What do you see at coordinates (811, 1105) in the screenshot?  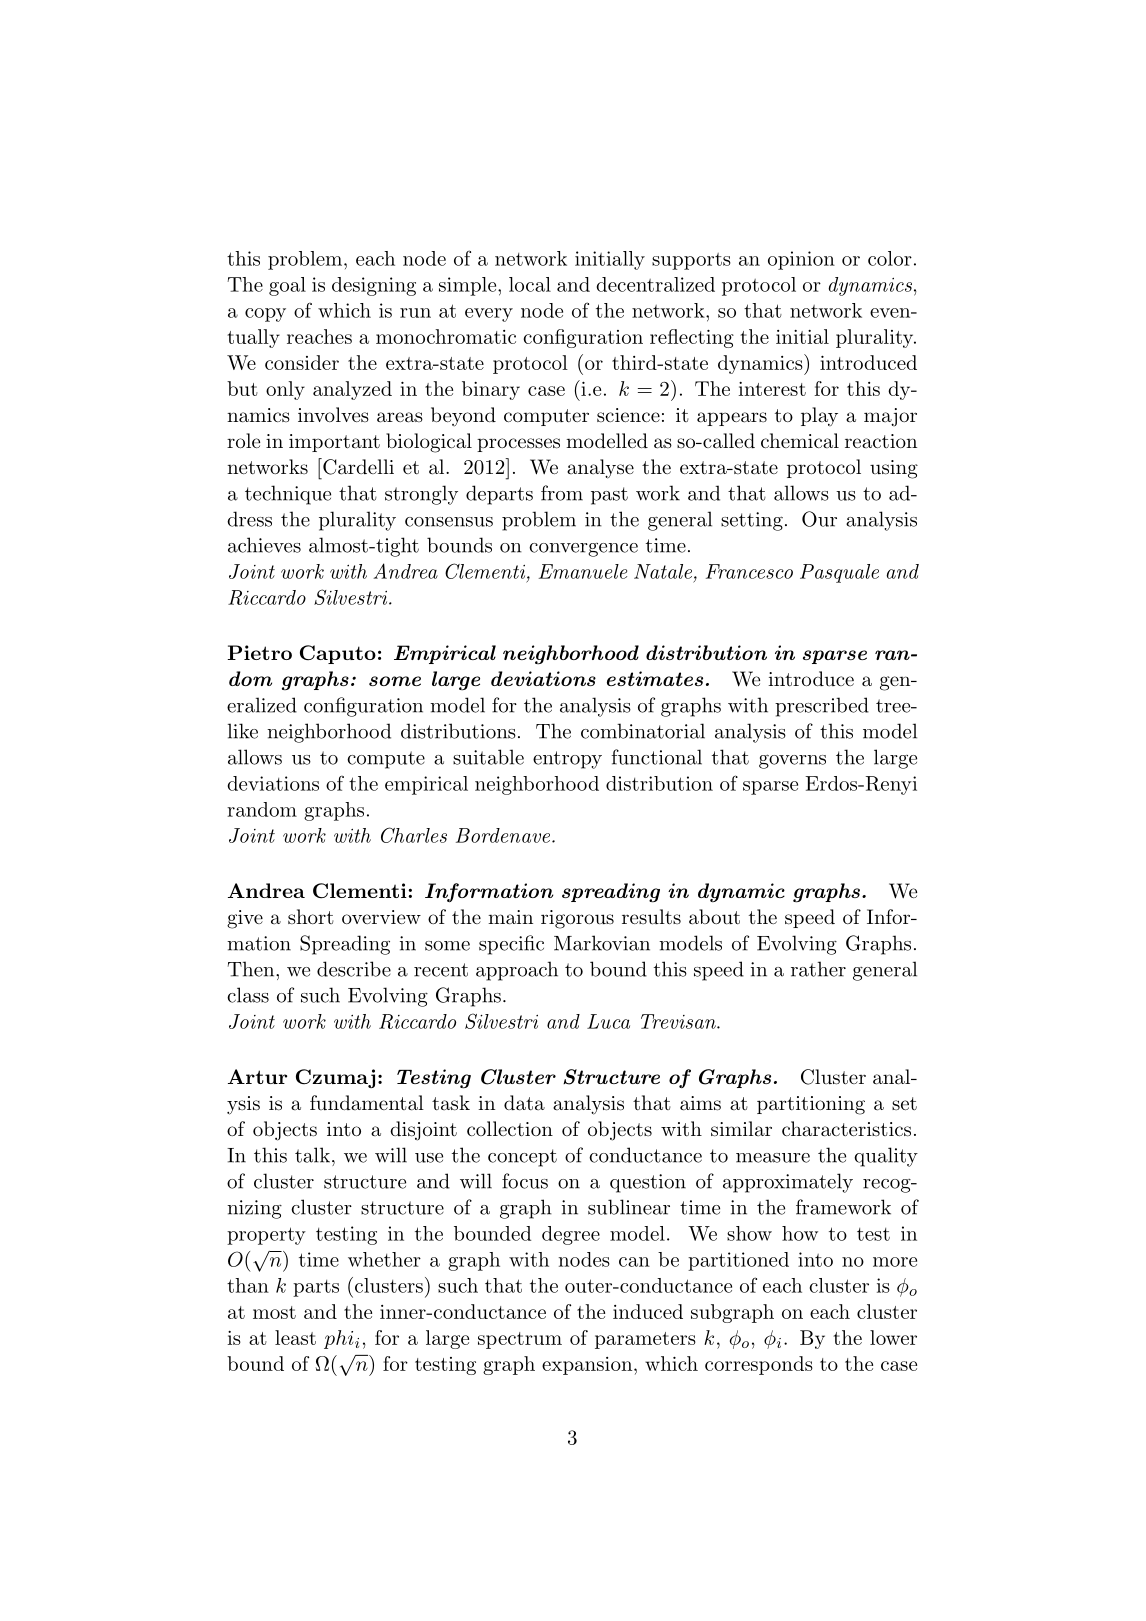 I see `partitioning` at bounding box center [811, 1105].
